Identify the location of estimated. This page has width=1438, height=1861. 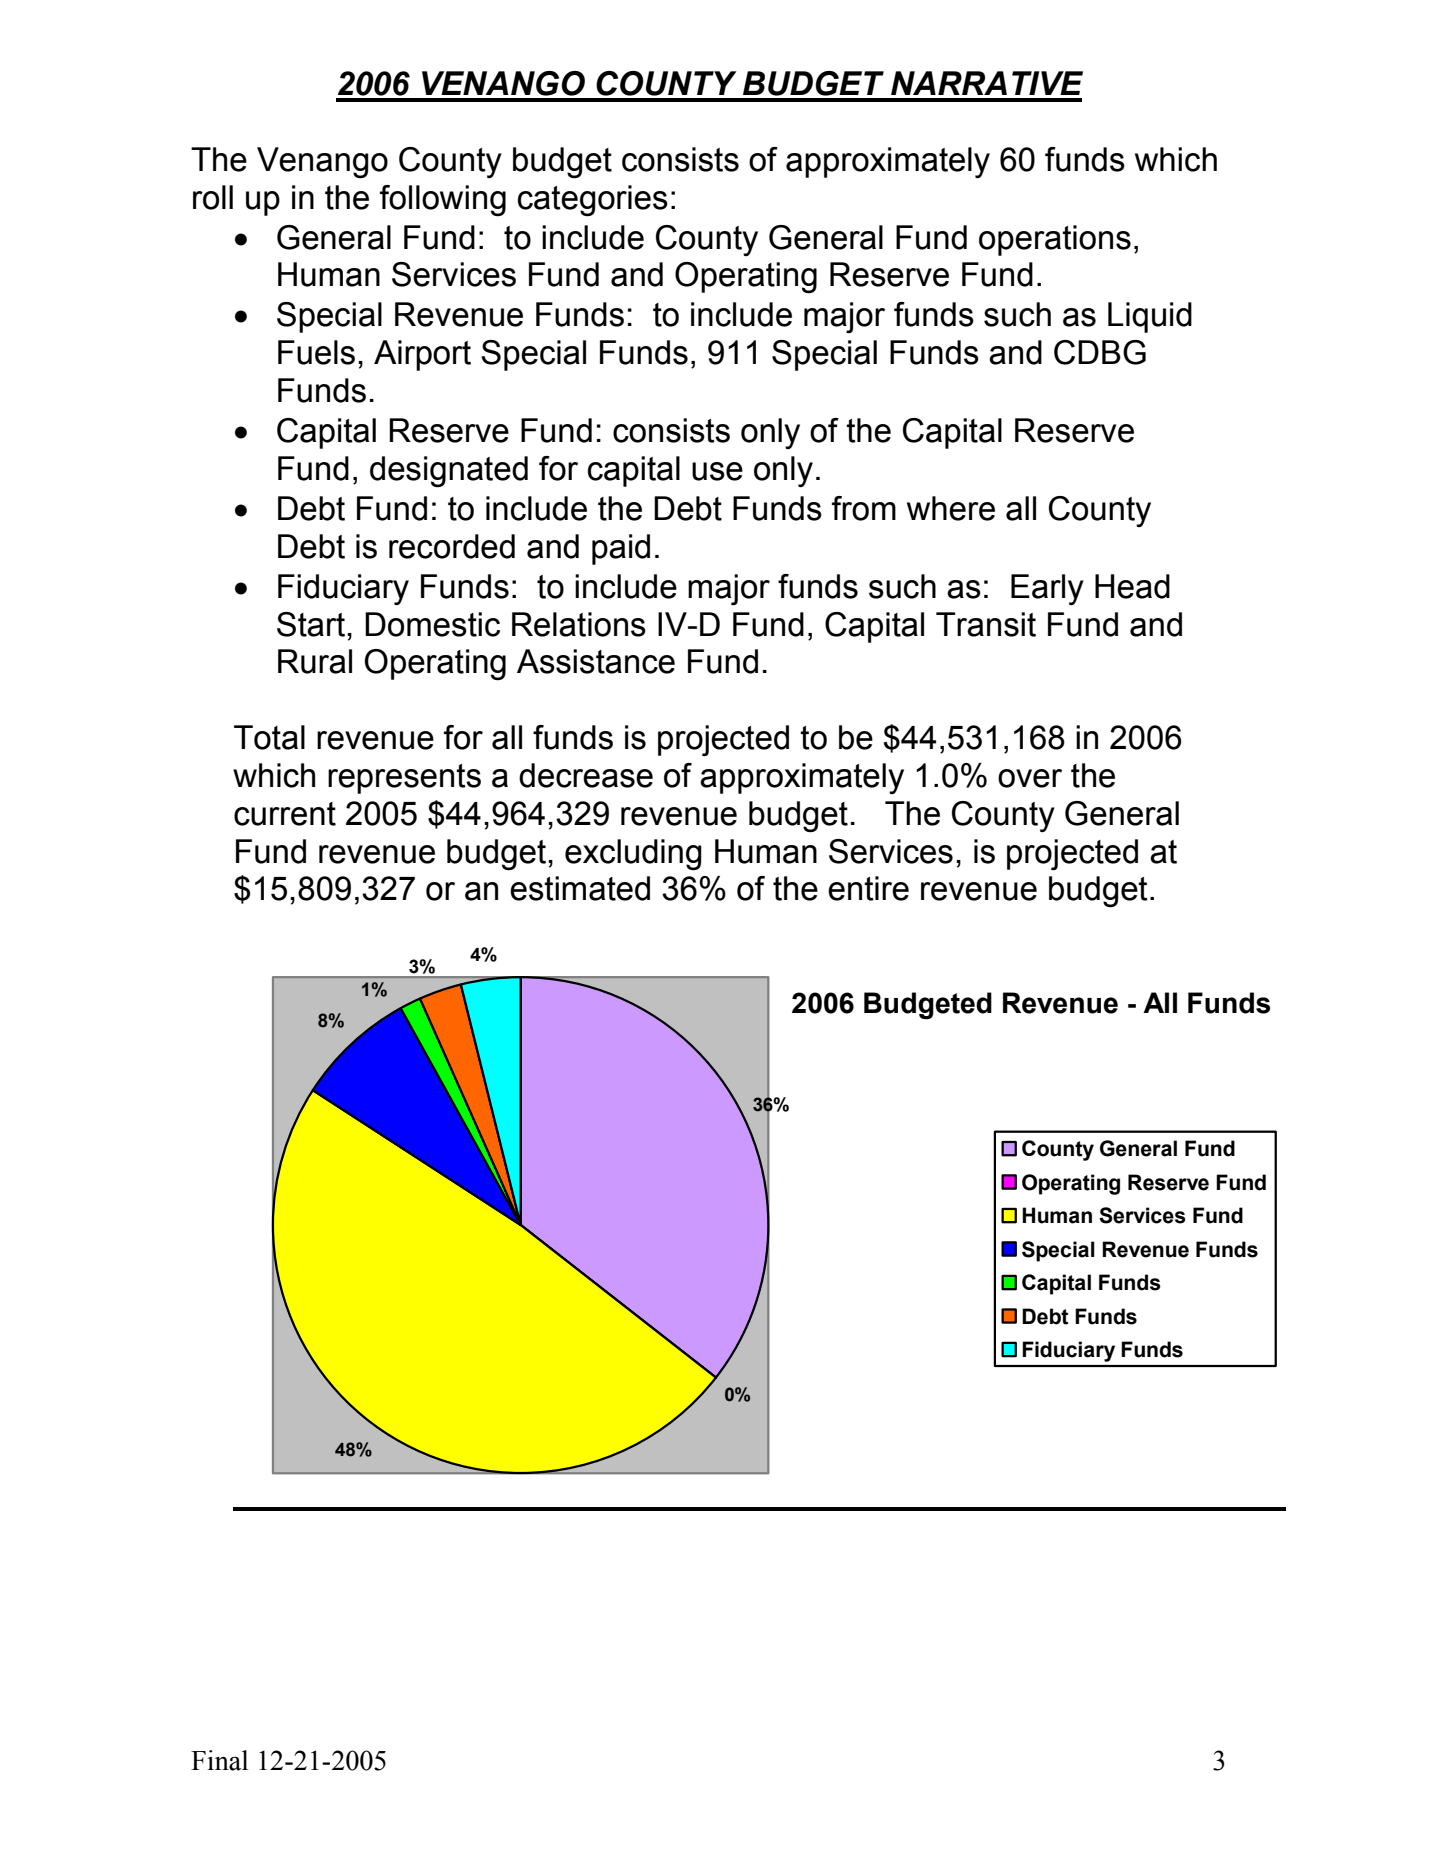
(580, 888).
